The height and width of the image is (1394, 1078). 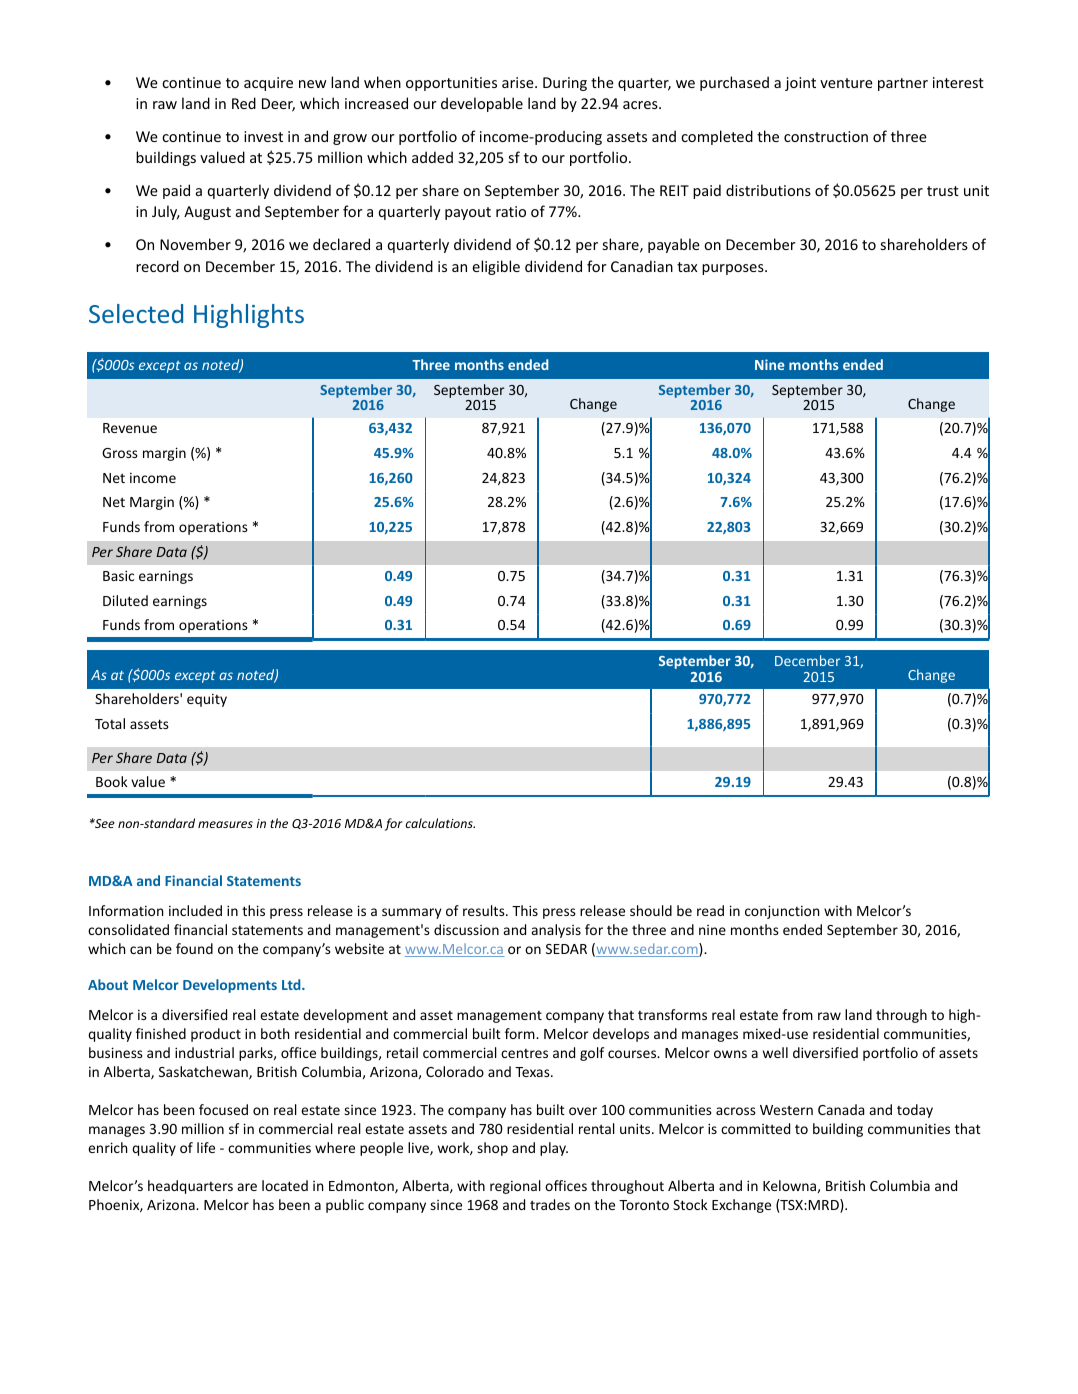 I want to click on measures, so click(x=225, y=824).
